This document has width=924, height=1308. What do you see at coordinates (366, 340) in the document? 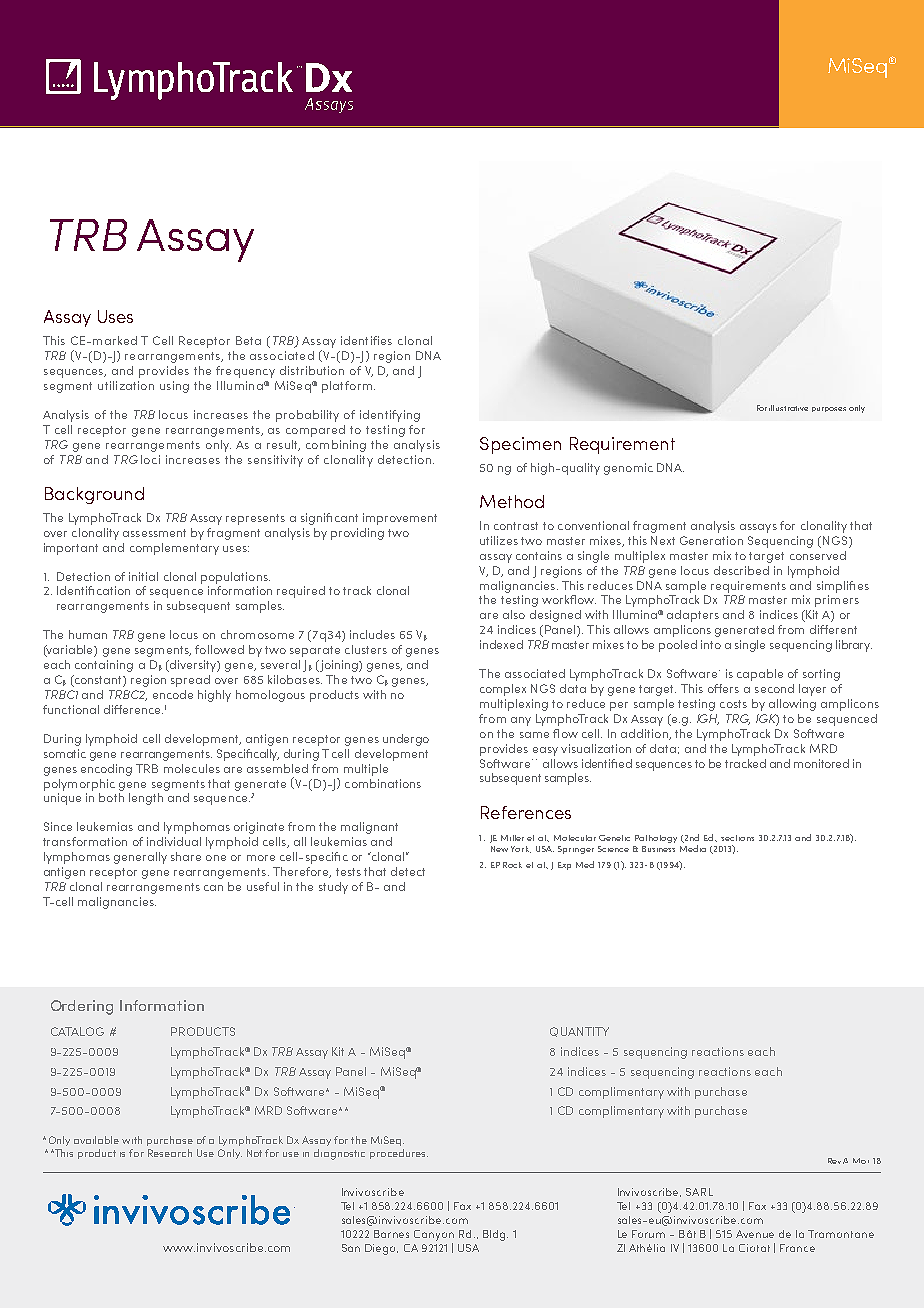
I see `identifies` at bounding box center [366, 340].
